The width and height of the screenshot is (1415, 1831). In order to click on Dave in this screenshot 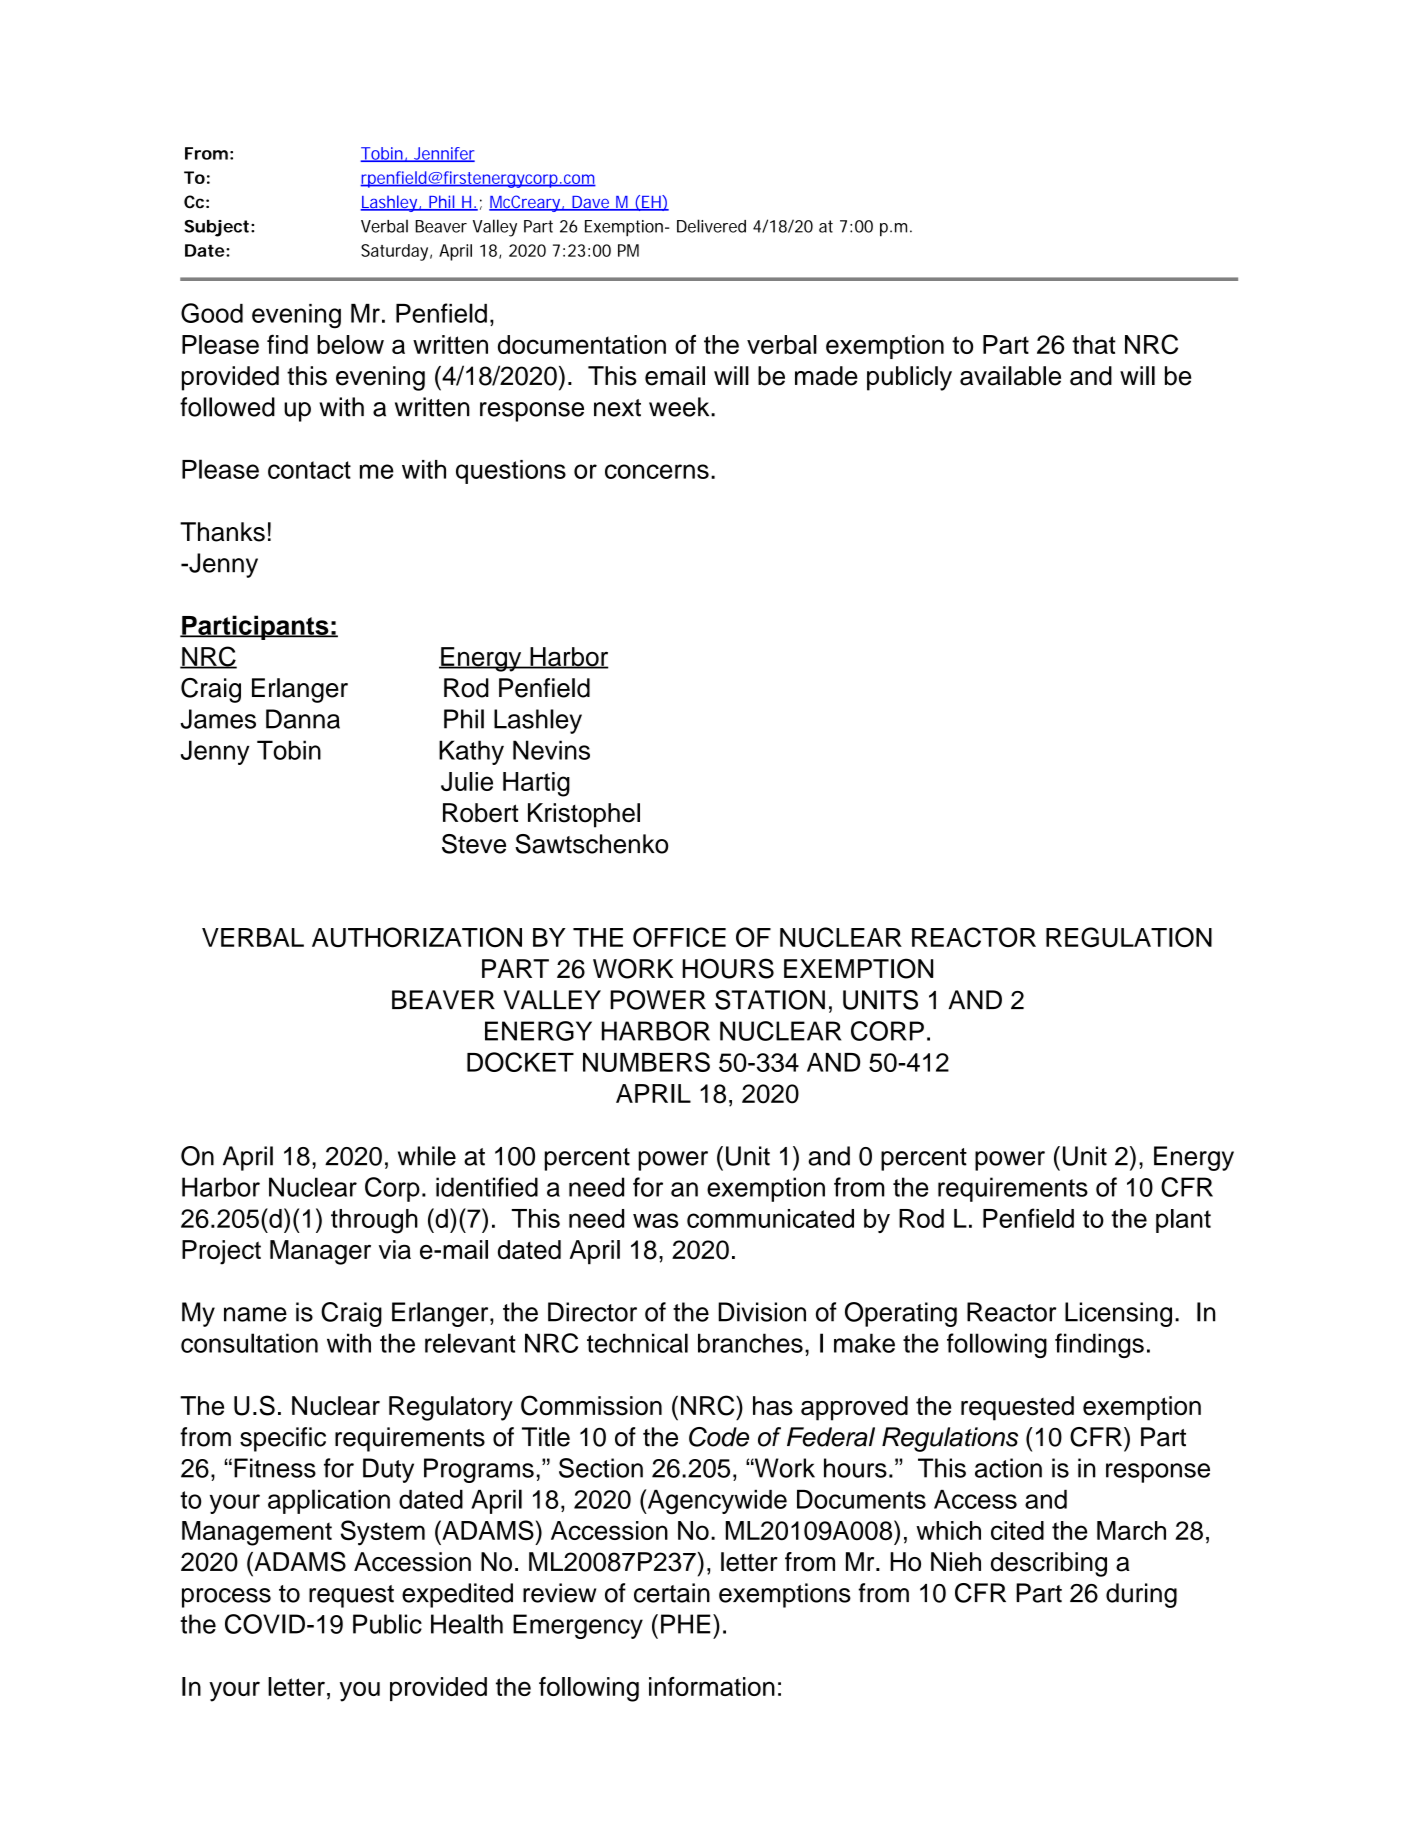, I will do `click(590, 203)`.
